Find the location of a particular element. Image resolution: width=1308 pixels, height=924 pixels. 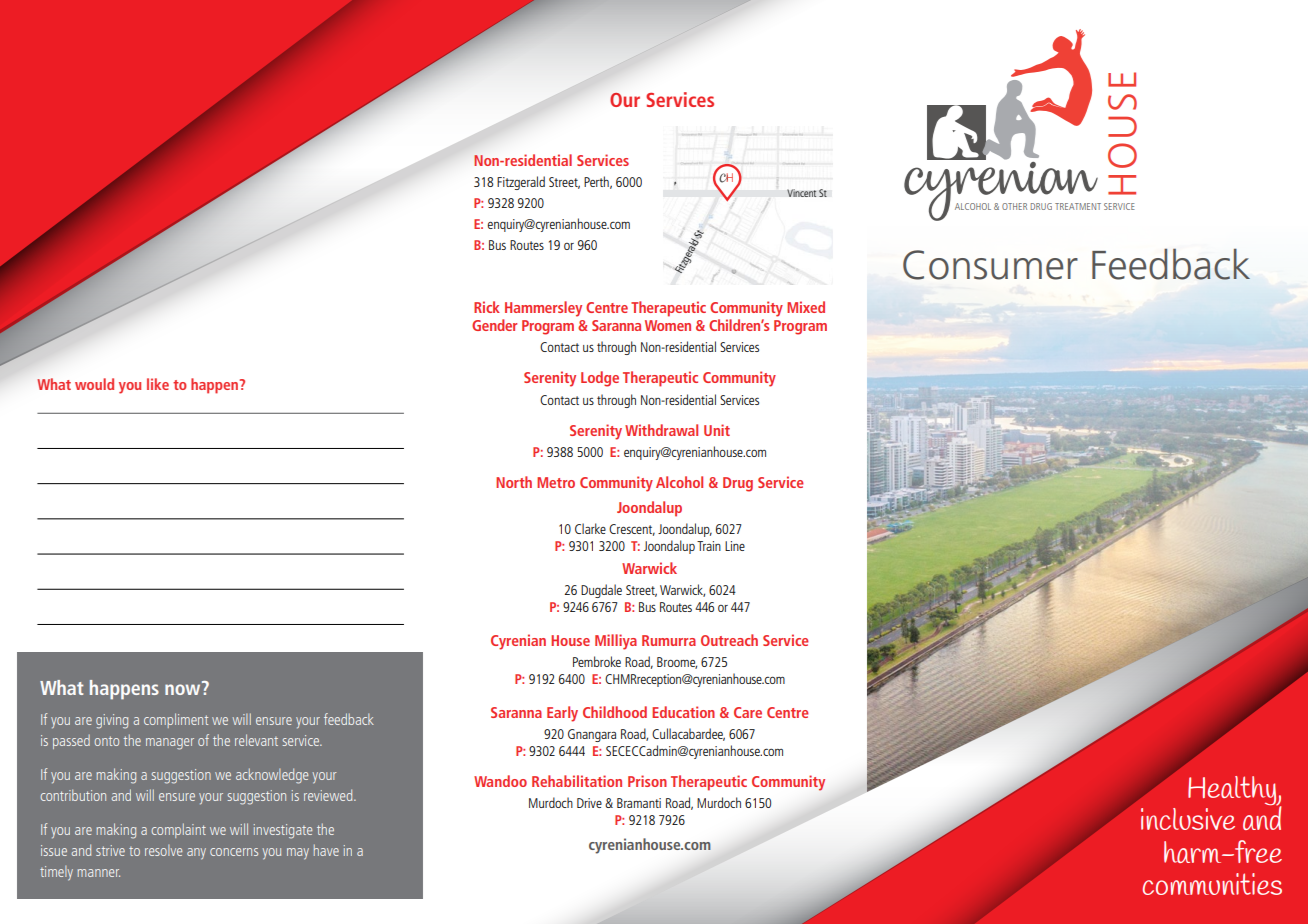

any is located at coordinates (196, 854).
